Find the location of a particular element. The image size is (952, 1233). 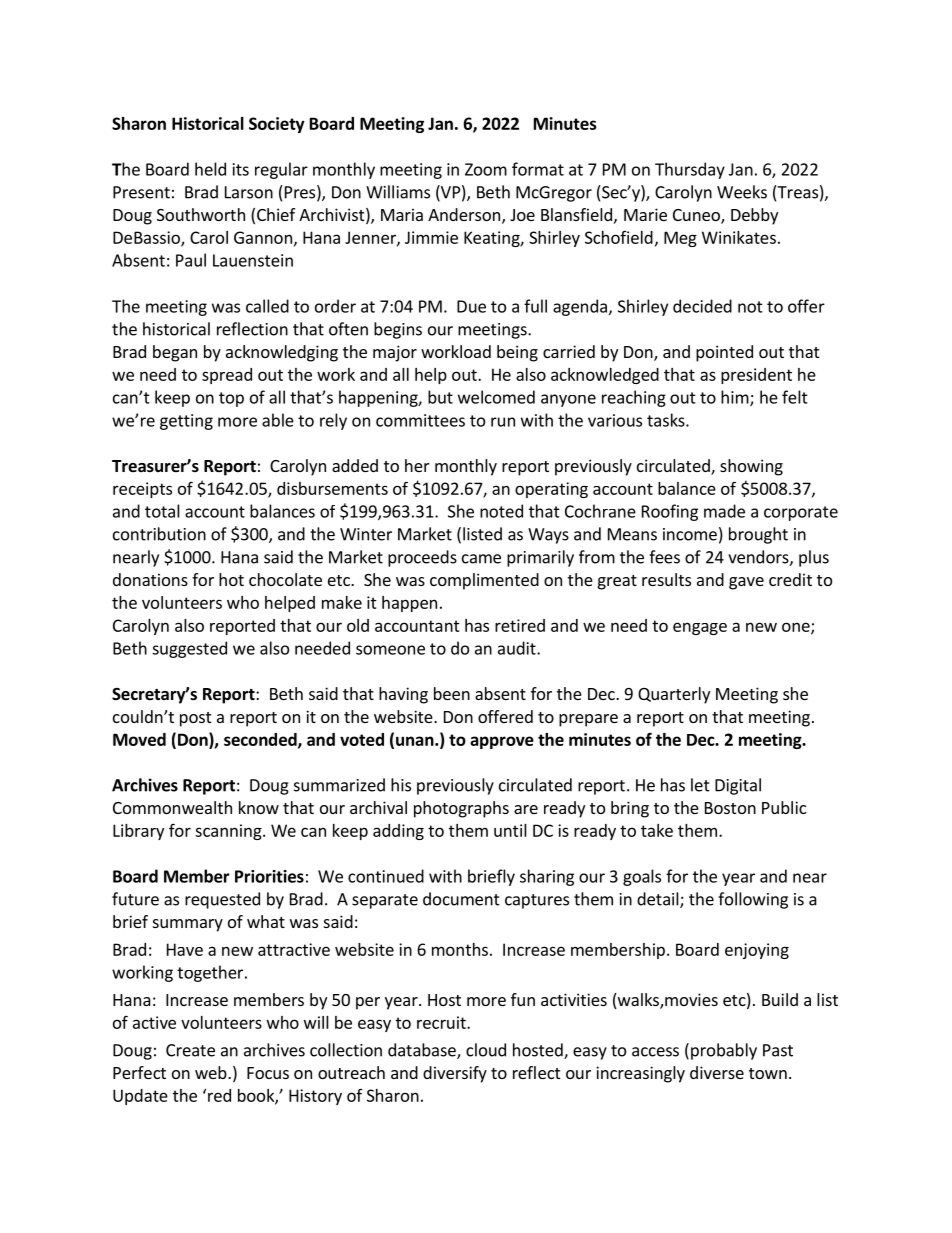

diverse is located at coordinates (717, 1072).
